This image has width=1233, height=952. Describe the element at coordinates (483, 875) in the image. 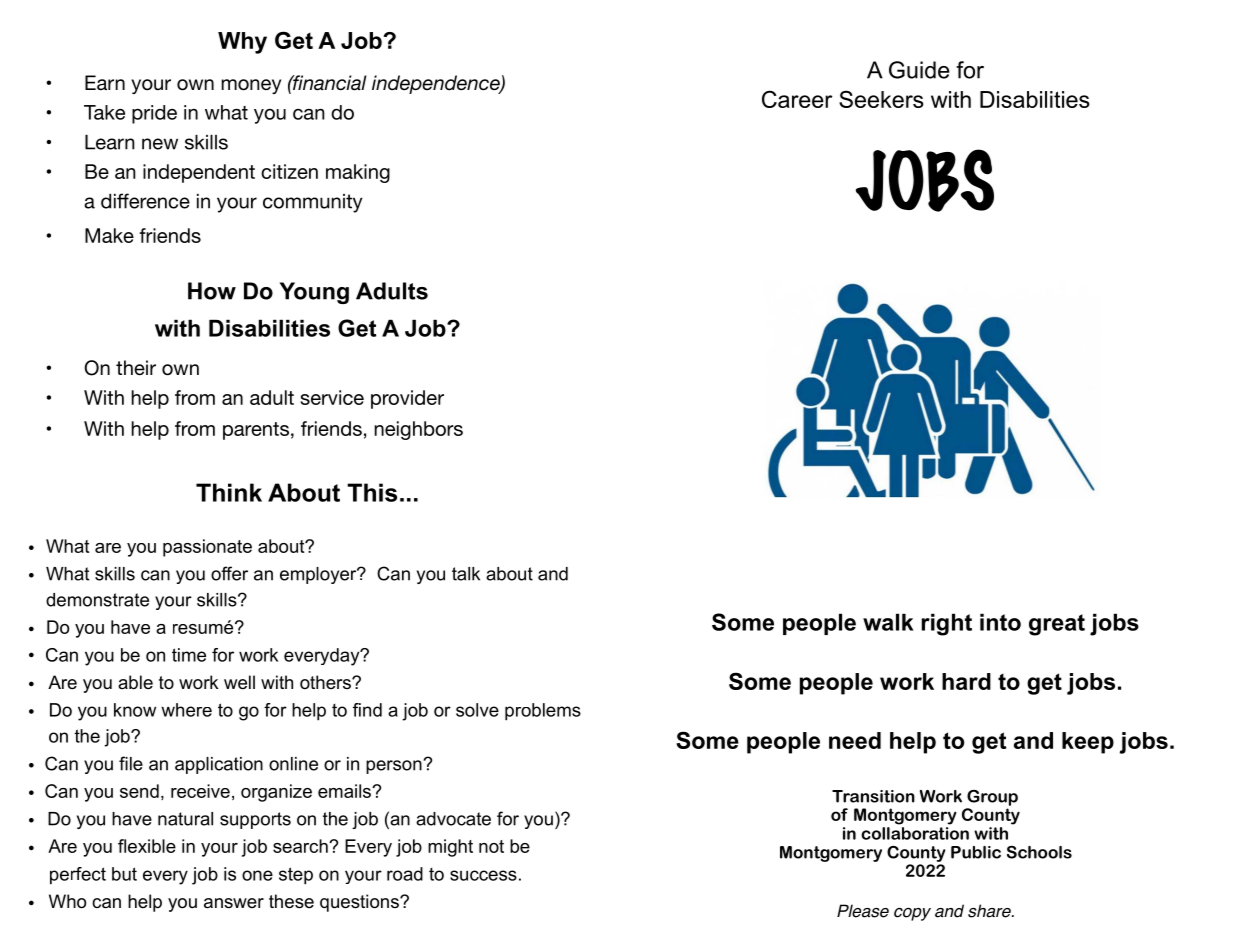

I see `success` at that location.
